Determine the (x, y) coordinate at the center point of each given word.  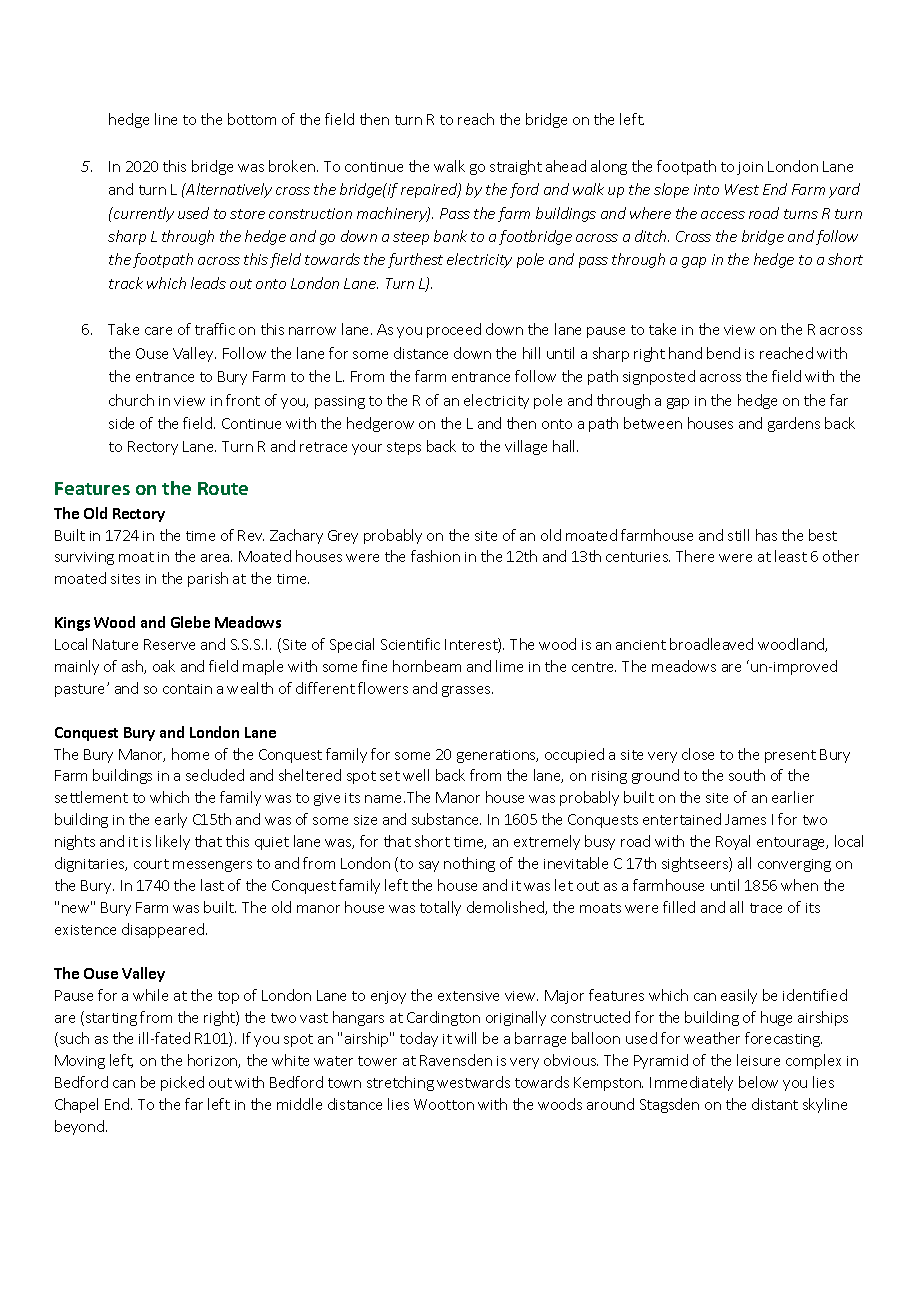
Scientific (410, 644)
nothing (469, 864)
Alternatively (228, 190)
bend (723, 353)
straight (516, 167)
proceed (454, 330)
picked (182, 1083)
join (750, 168)
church (131, 400)
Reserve (169, 644)
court (151, 864)
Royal (733, 842)
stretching (400, 1083)
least (791, 556)
